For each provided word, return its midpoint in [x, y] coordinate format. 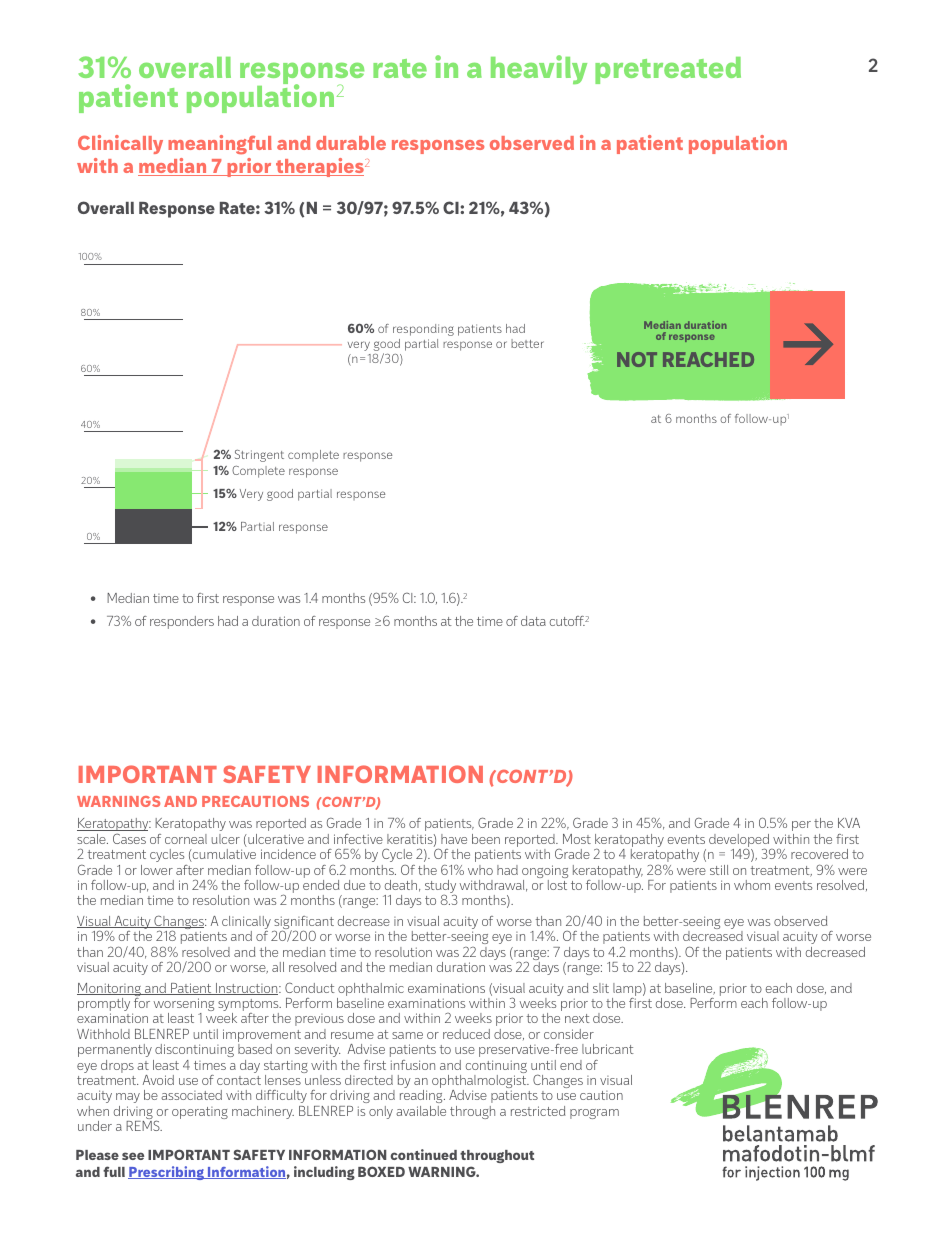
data [533, 621]
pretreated [668, 70]
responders [182, 622]
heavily [539, 69]
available [421, 1111]
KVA [849, 823]
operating [200, 1113]
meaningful [220, 144]
